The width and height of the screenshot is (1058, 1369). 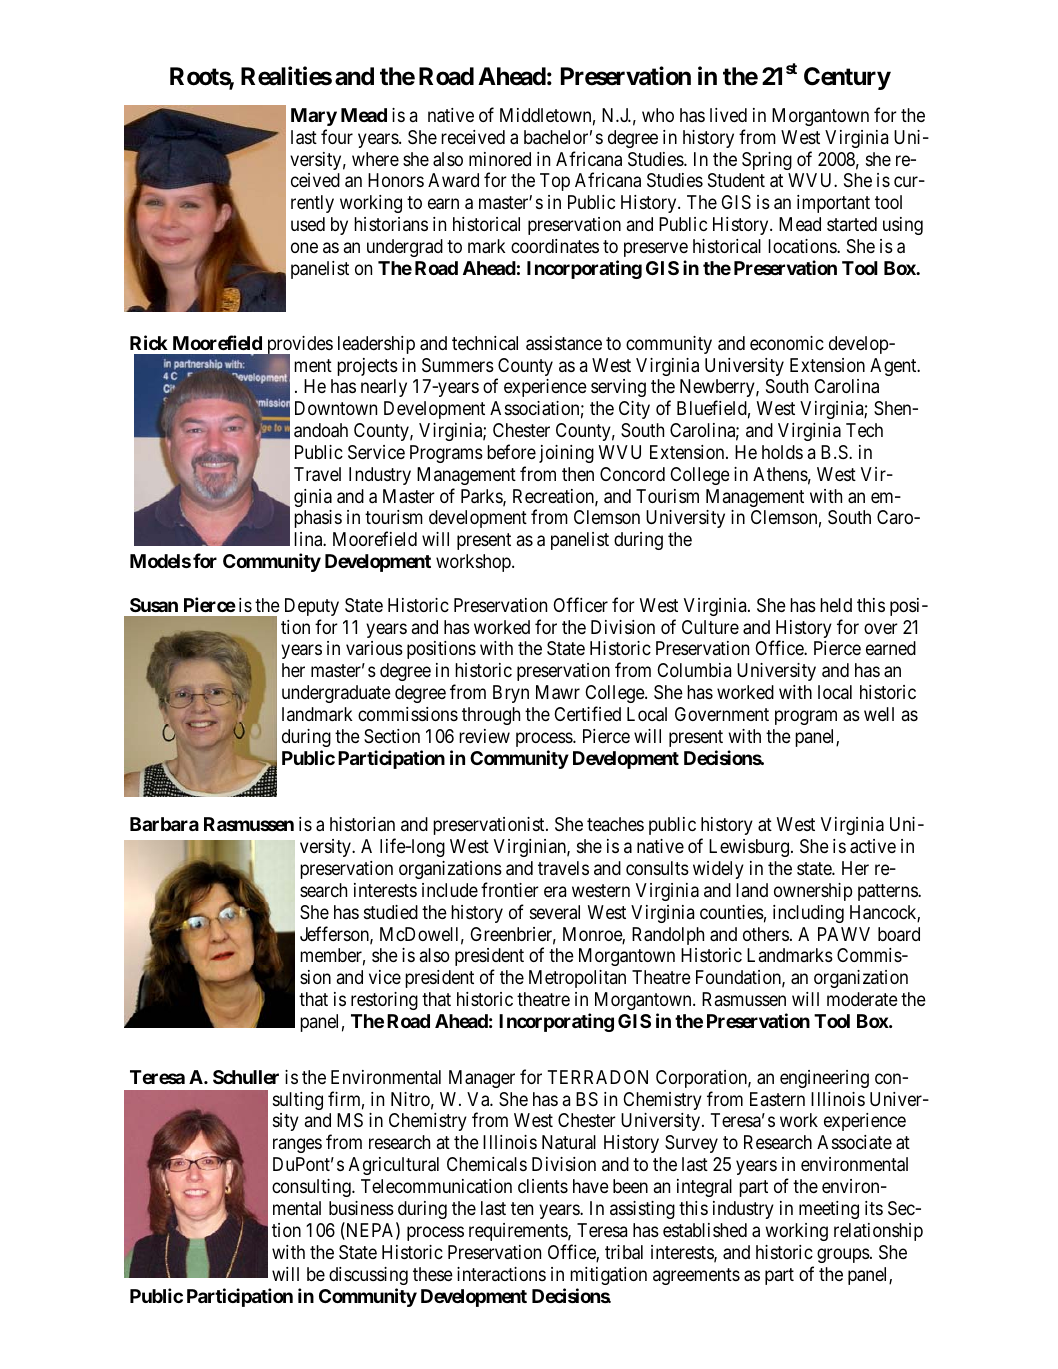 I want to click on holds, so click(x=782, y=452).
